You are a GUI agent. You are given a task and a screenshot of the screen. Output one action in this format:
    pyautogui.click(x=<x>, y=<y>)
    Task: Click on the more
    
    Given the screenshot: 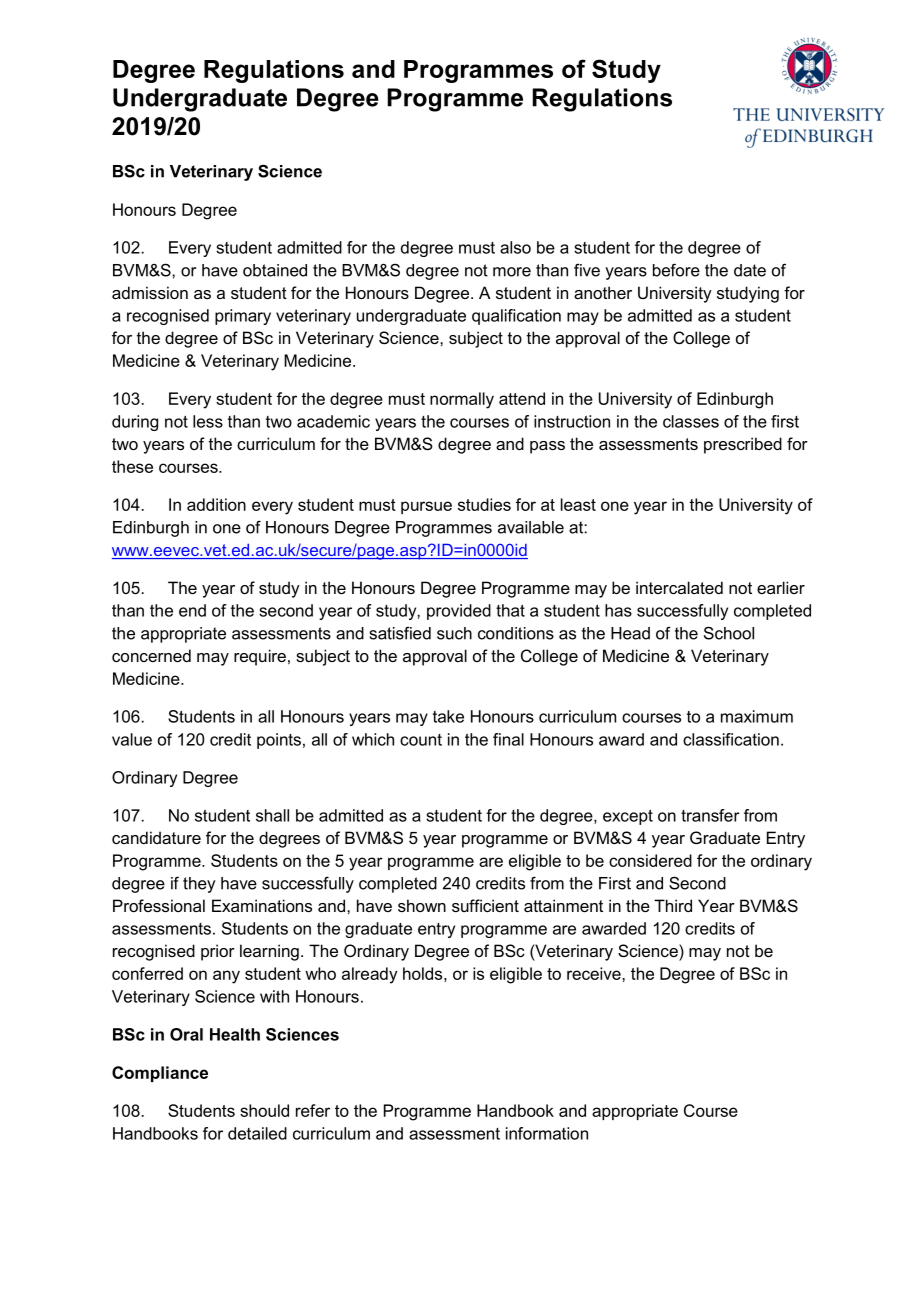 What is the action you would take?
    pyautogui.click(x=512, y=272)
